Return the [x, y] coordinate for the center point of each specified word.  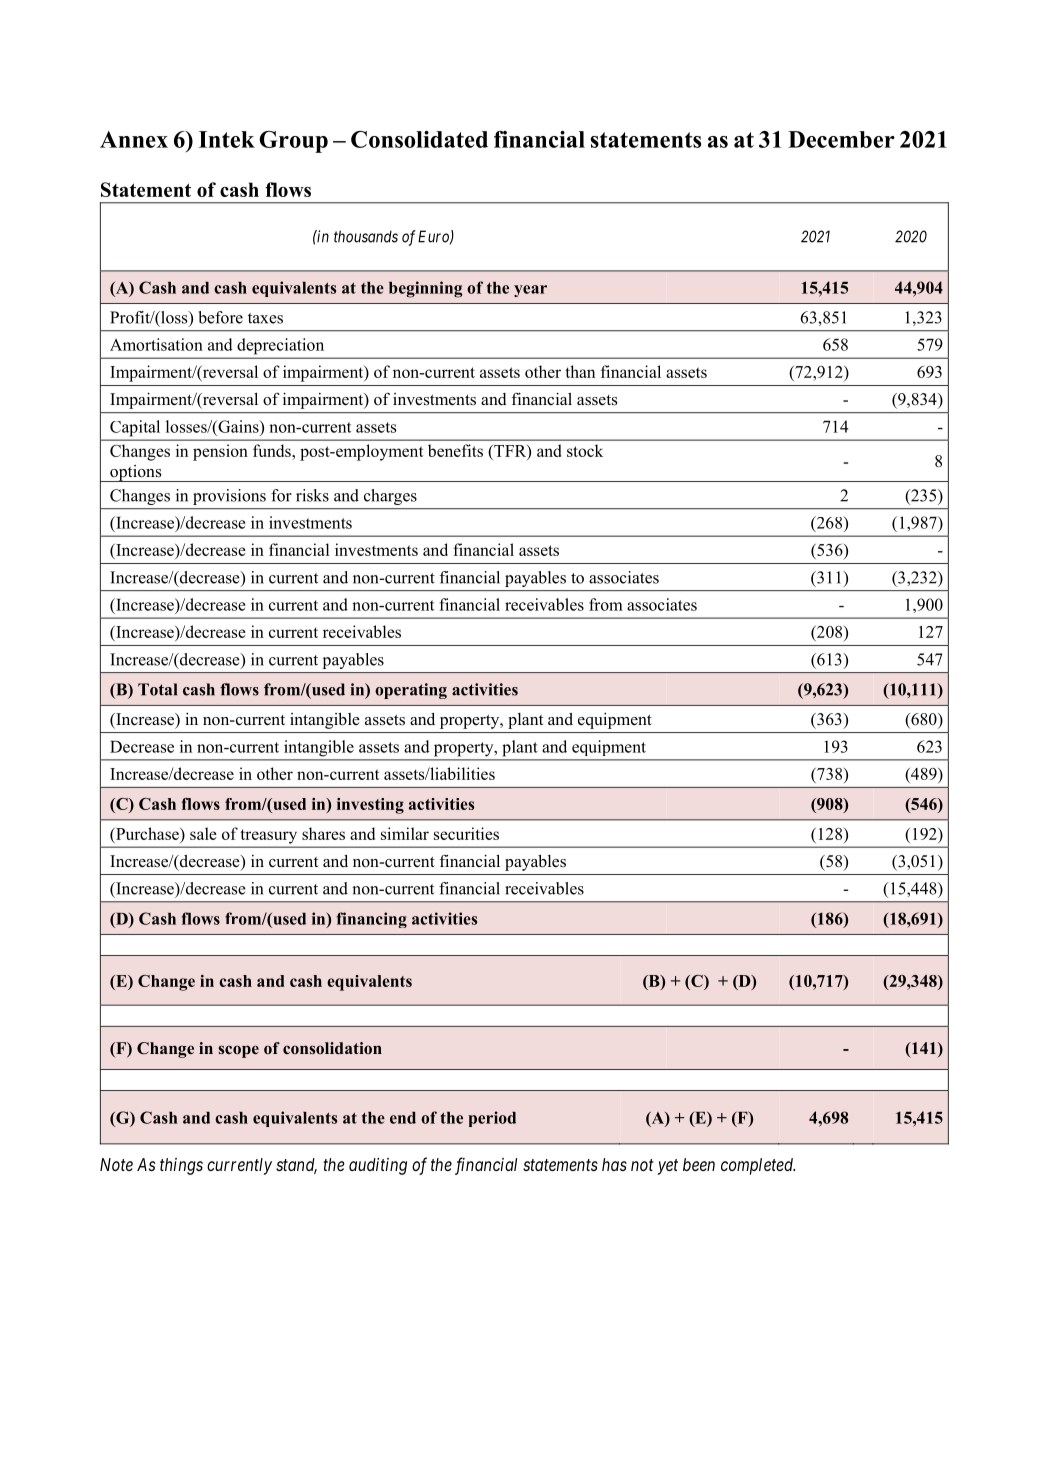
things [181, 1166]
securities [466, 833]
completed [758, 1166]
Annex [134, 139]
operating [411, 691]
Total [157, 689]
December [841, 139]
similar [405, 833]
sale [203, 833]
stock [585, 450]
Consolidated [419, 139]
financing [371, 920]
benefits [455, 450]
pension [220, 452]
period [492, 1119]
